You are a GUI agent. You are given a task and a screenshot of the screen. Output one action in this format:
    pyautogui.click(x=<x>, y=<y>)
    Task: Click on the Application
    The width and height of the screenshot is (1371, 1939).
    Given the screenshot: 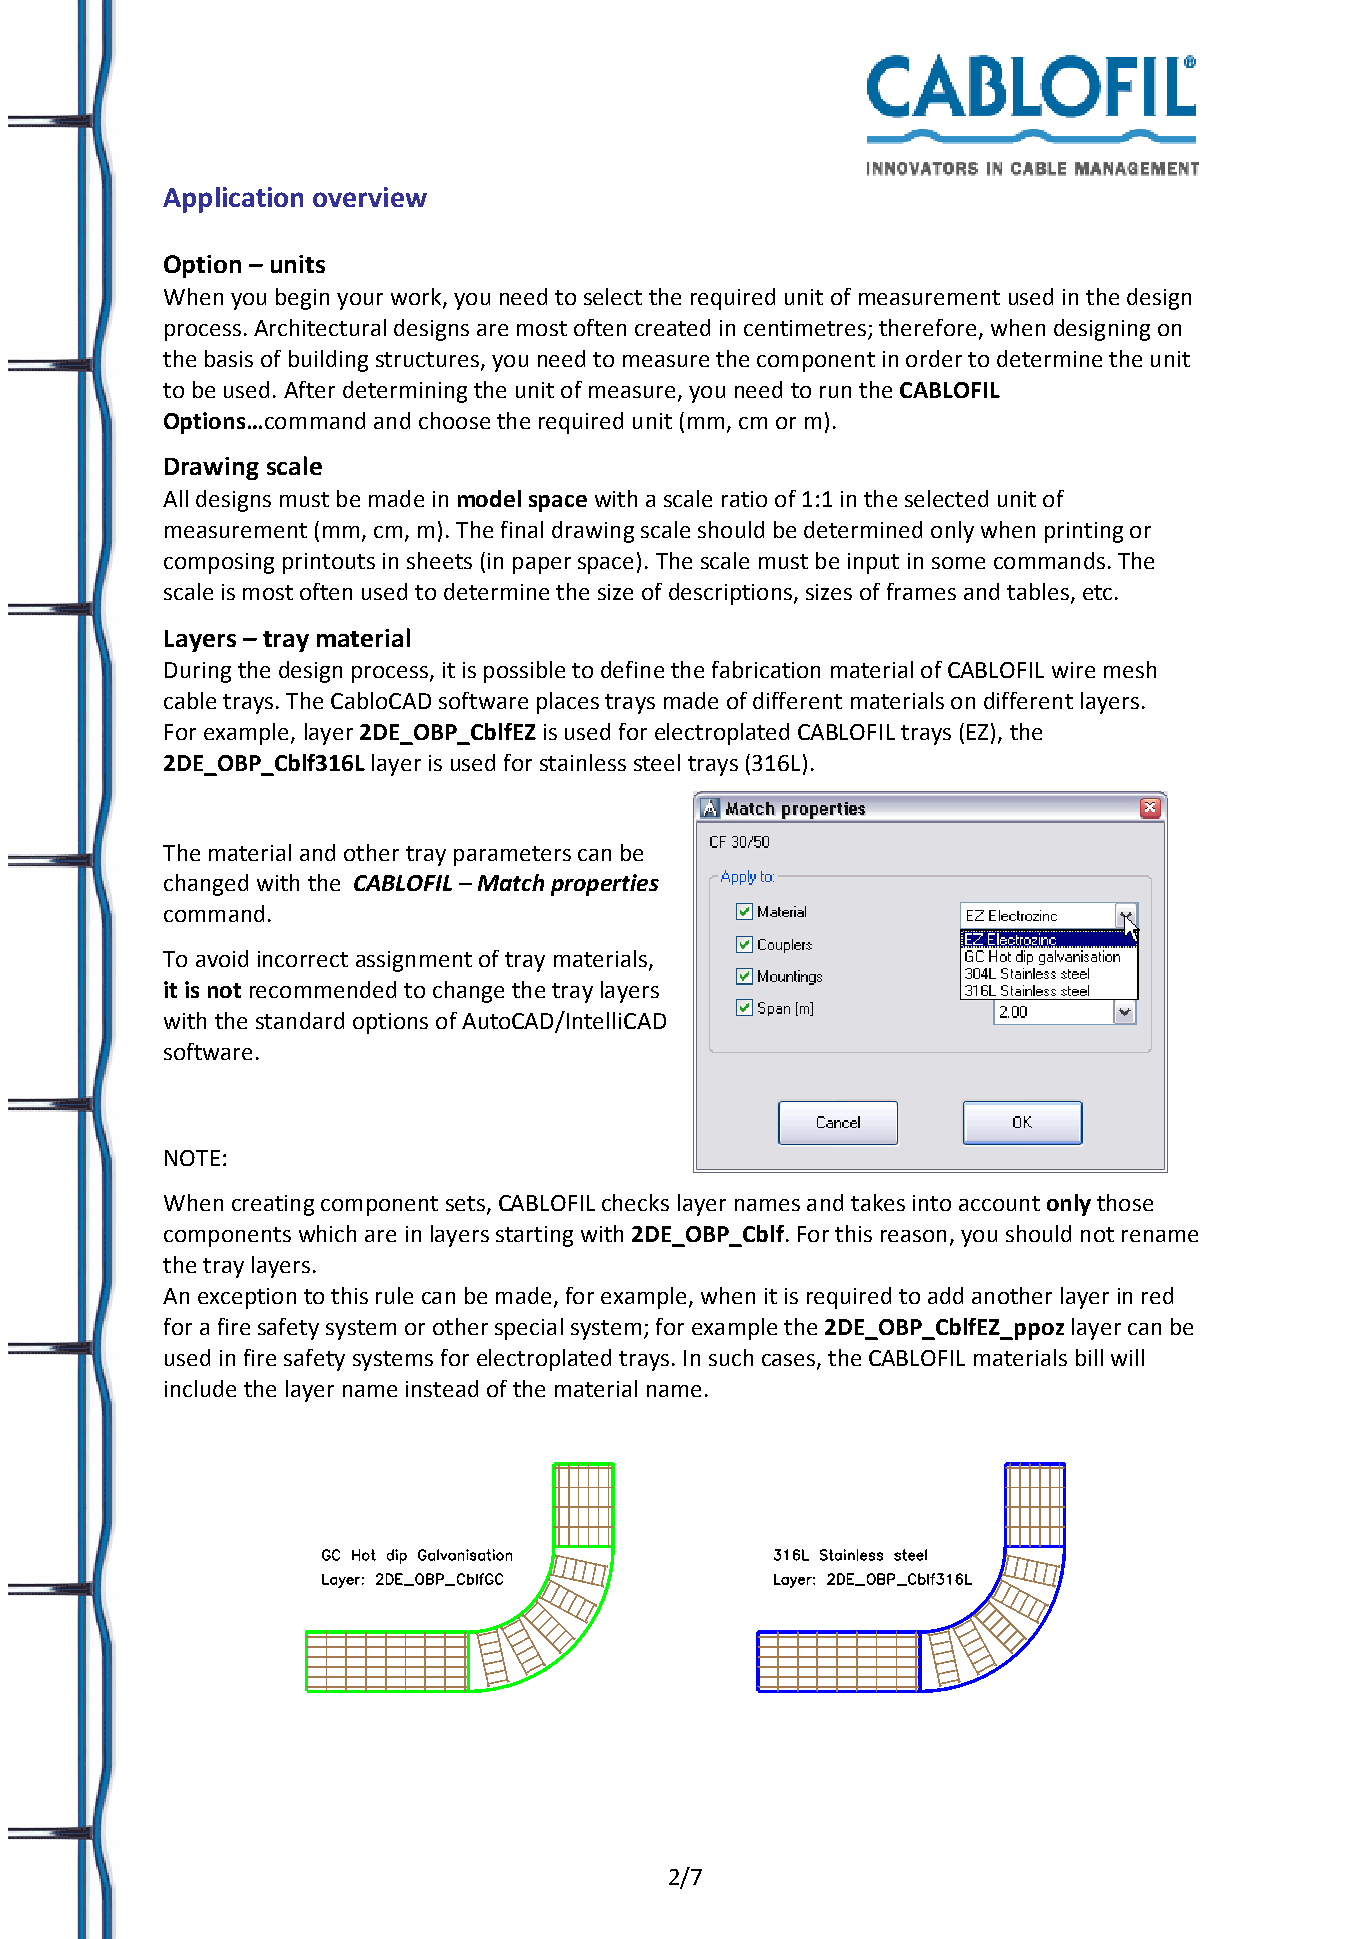 What is the action you would take?
    pyautogui.click(x=233, y=200)
